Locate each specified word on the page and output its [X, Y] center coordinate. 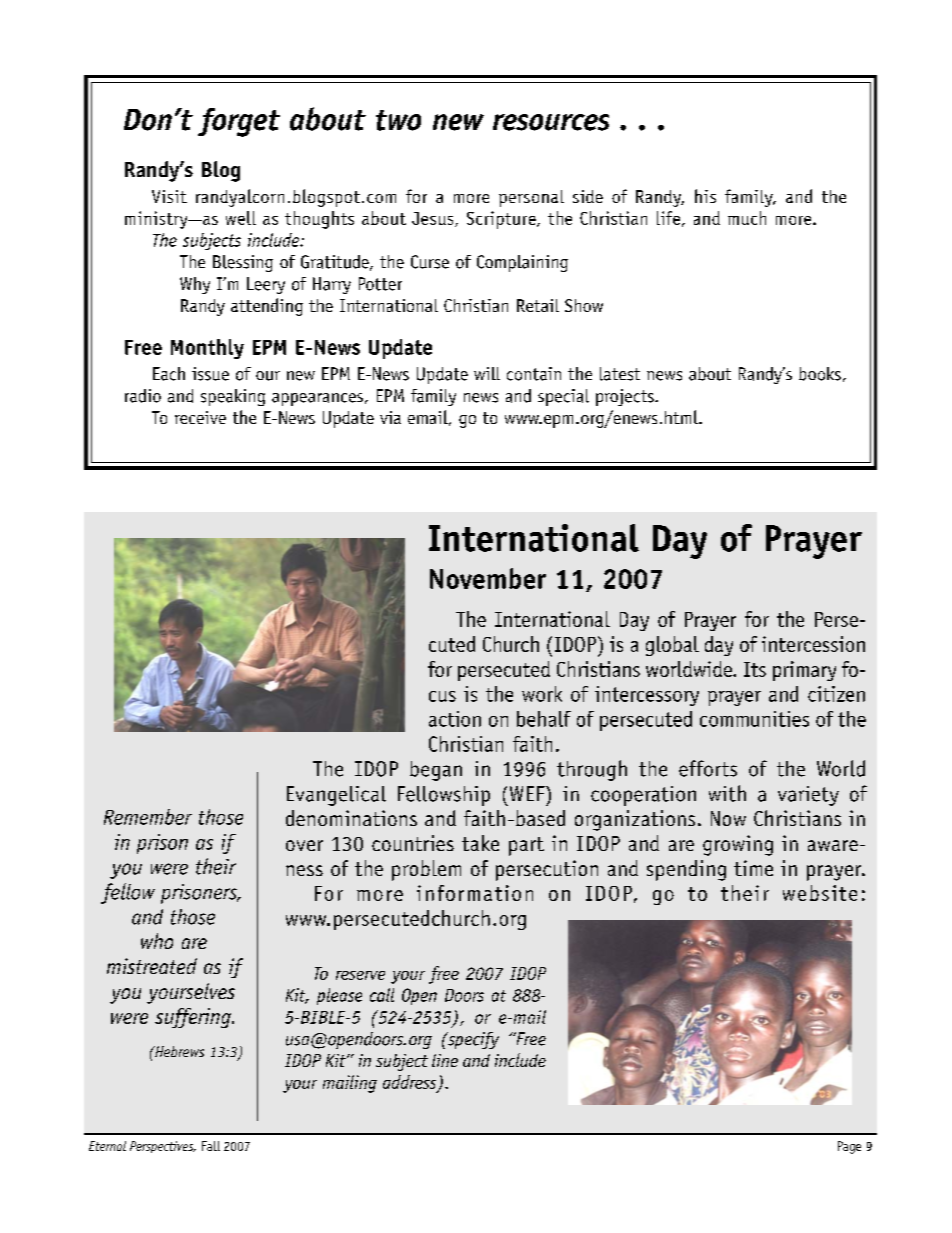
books [820, 374]
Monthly [207, 349]
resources [551, 122]
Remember [148, 817]
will [487, 373]
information [475, 893]
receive [200, 417]
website [820, 893]
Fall [211, 1146]
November [488, 578]
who [157, 941]
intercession [813, 644]
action [455, 719]
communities [754, 719]
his [705, 196]
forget [239, 122]
